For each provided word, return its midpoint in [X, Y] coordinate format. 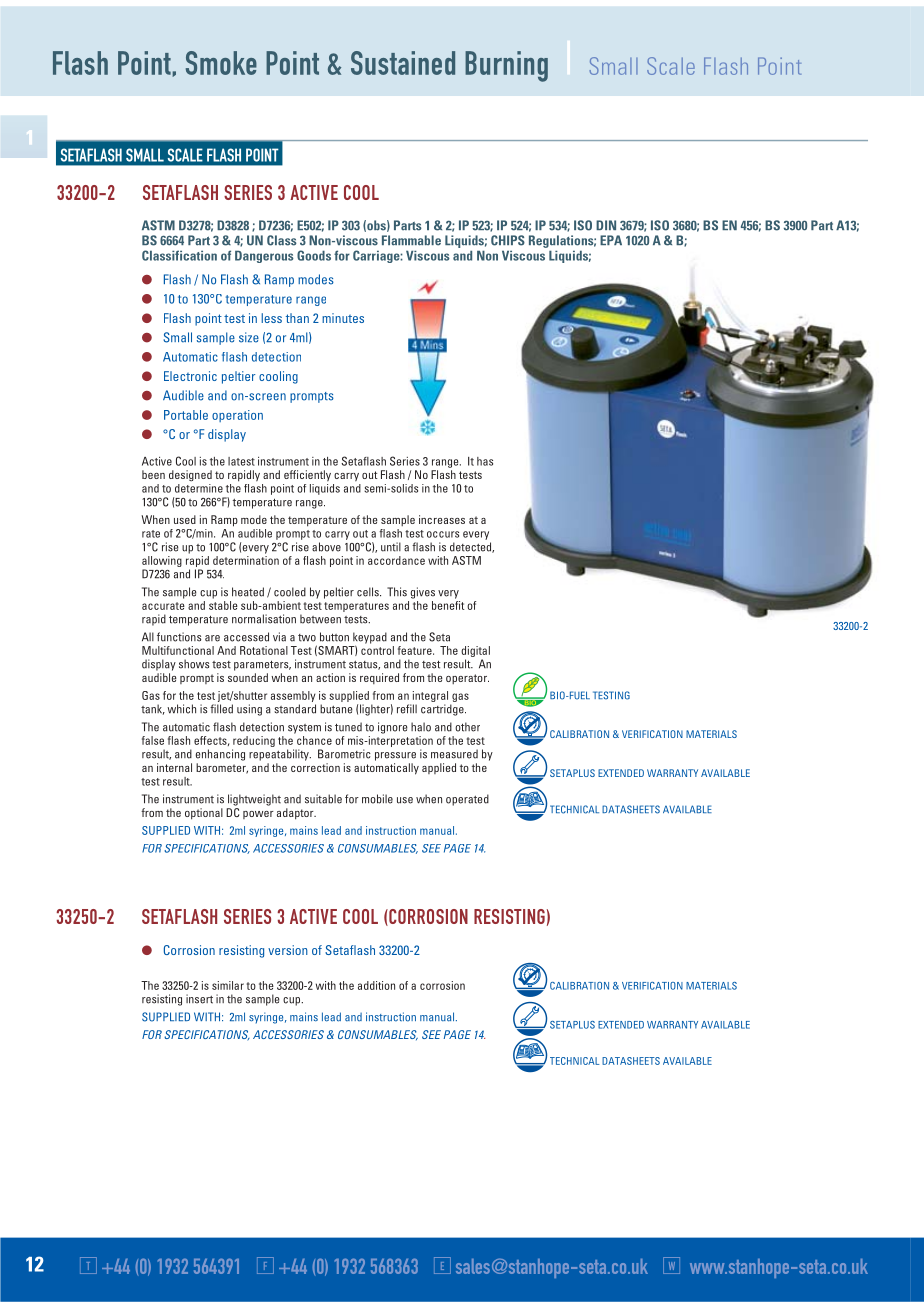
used [185, 519]
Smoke [221, 63]
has [485, 461]
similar [228, 985]
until [391, 547]
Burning [506, 66]
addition [376, 985]
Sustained [403, 63]
